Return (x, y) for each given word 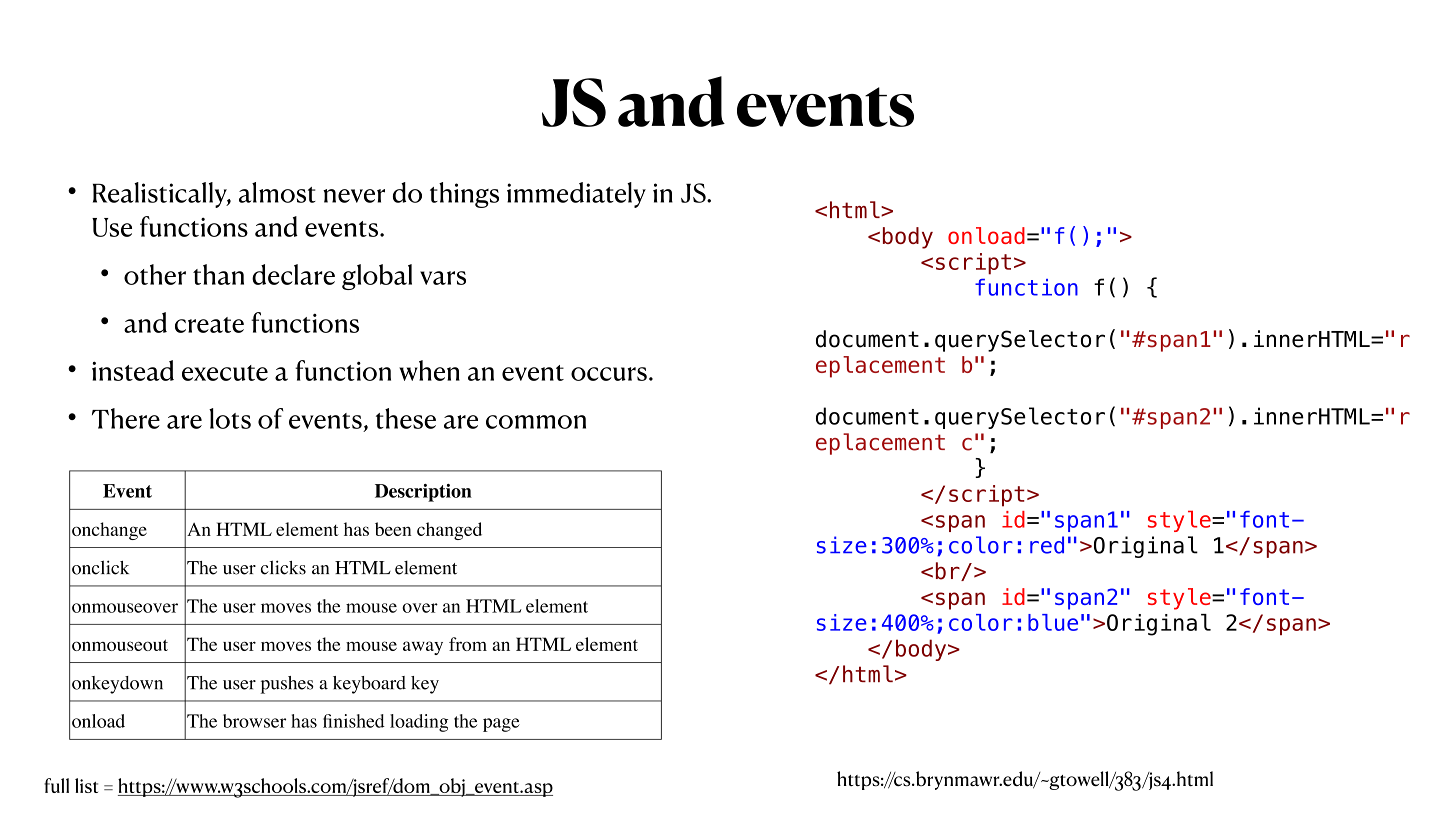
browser (254, 721)
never (354, 196)
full (56, 785)
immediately (576, 195)
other (155, 274)
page (501, 725)
